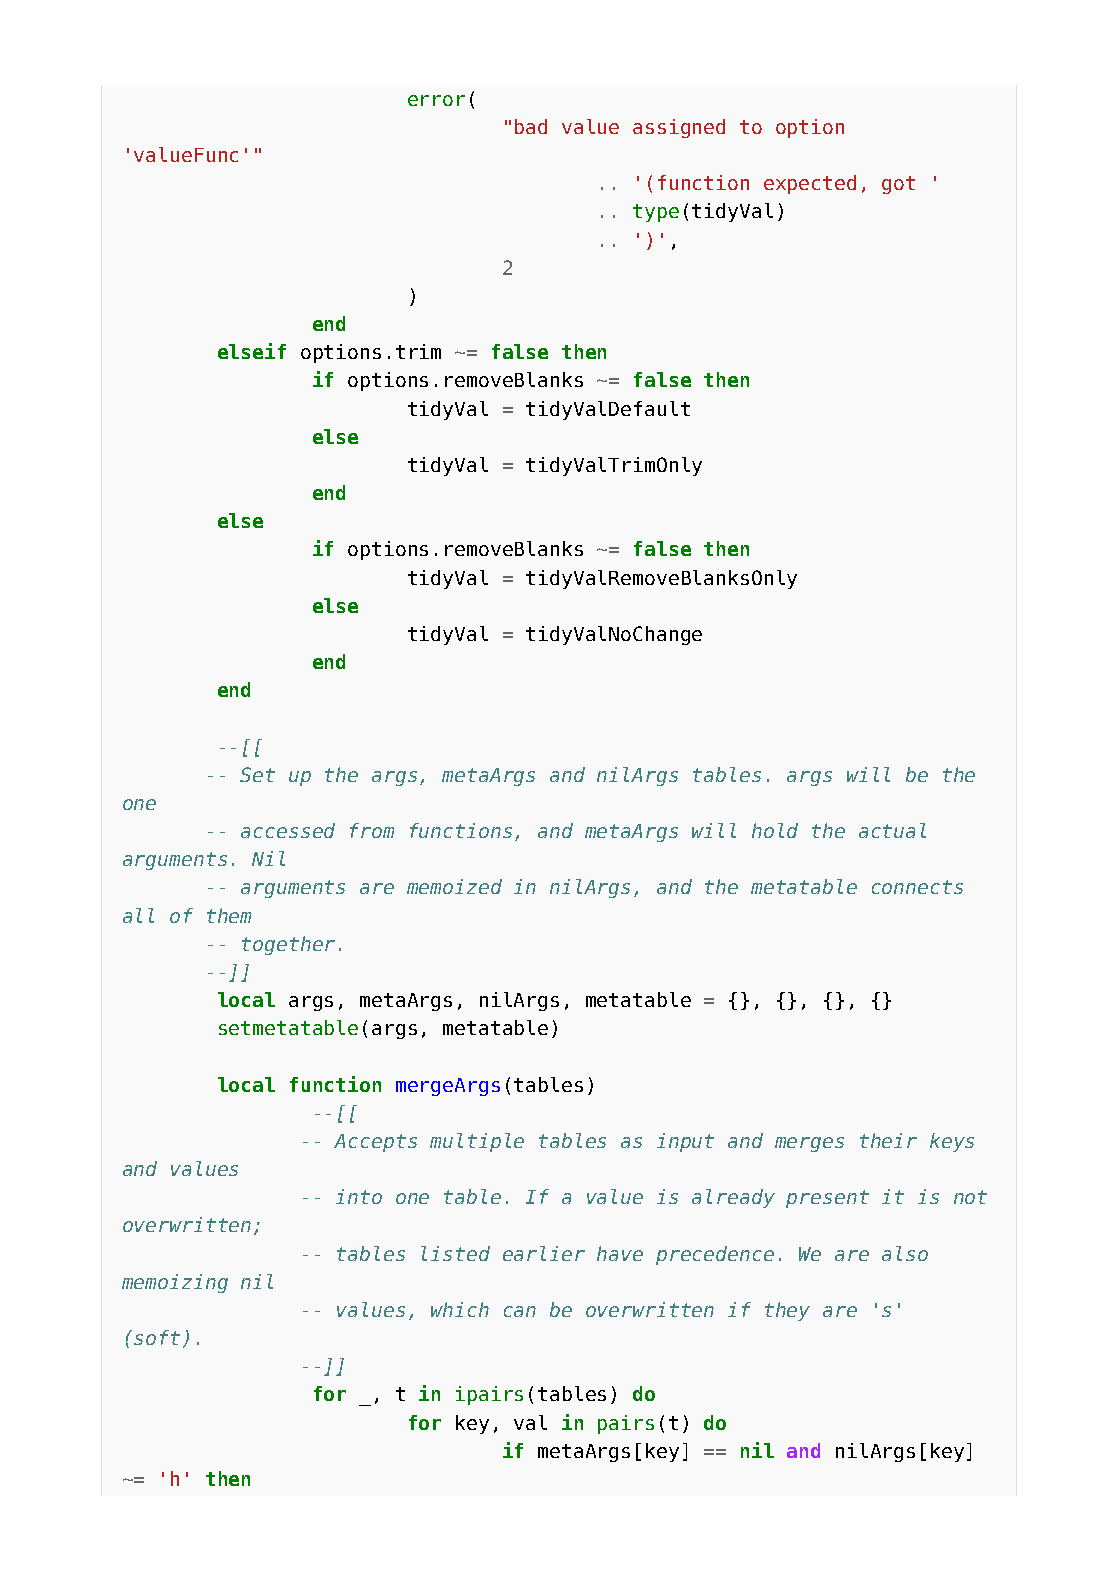 The image size is (1118, 1581). I want to click on bad, so click(531, 126).
